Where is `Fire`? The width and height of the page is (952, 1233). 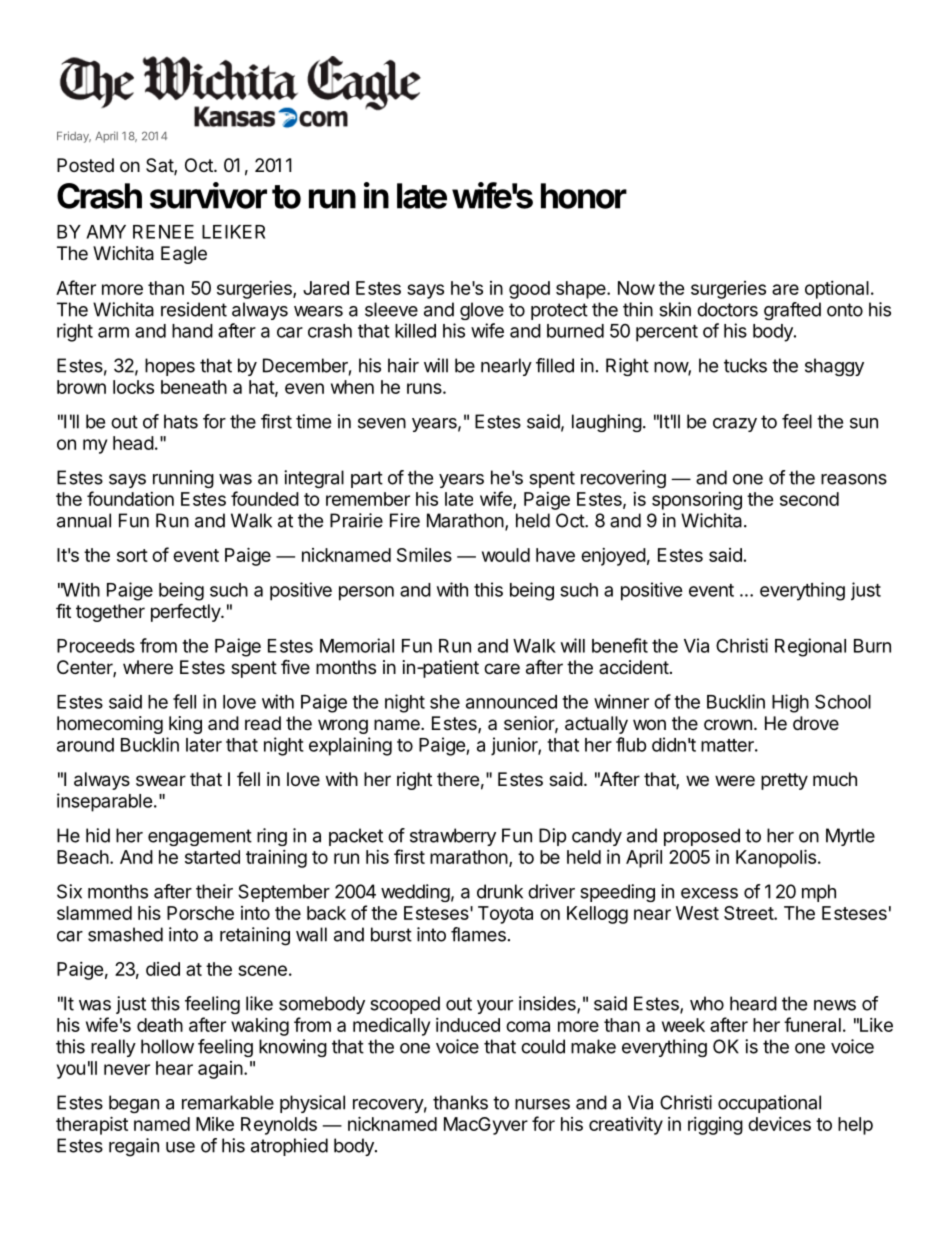 Fire is located at coordinates (405, 520).
